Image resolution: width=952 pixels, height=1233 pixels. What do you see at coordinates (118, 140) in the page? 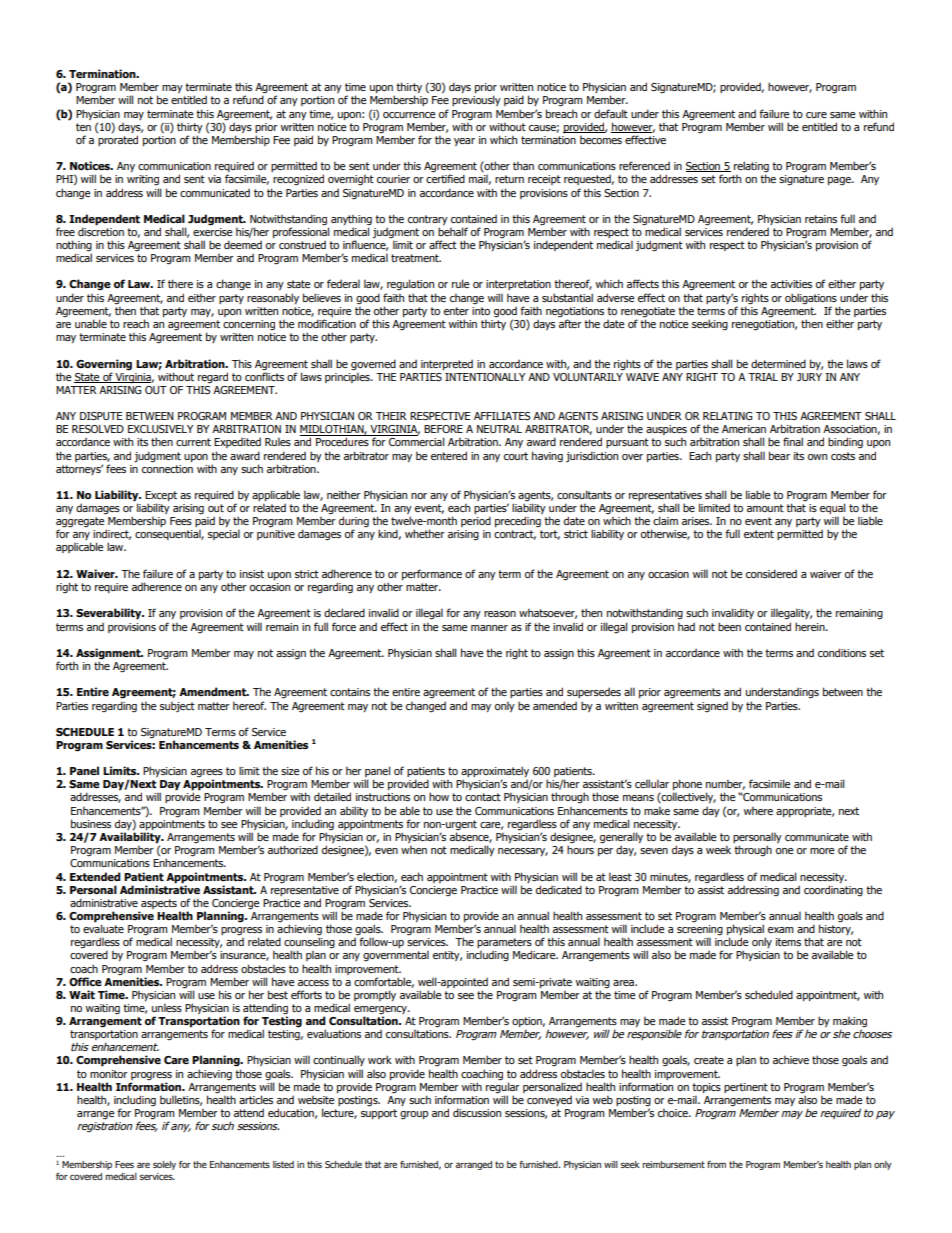
I see `prorated` at bounding box center [118, 140].
